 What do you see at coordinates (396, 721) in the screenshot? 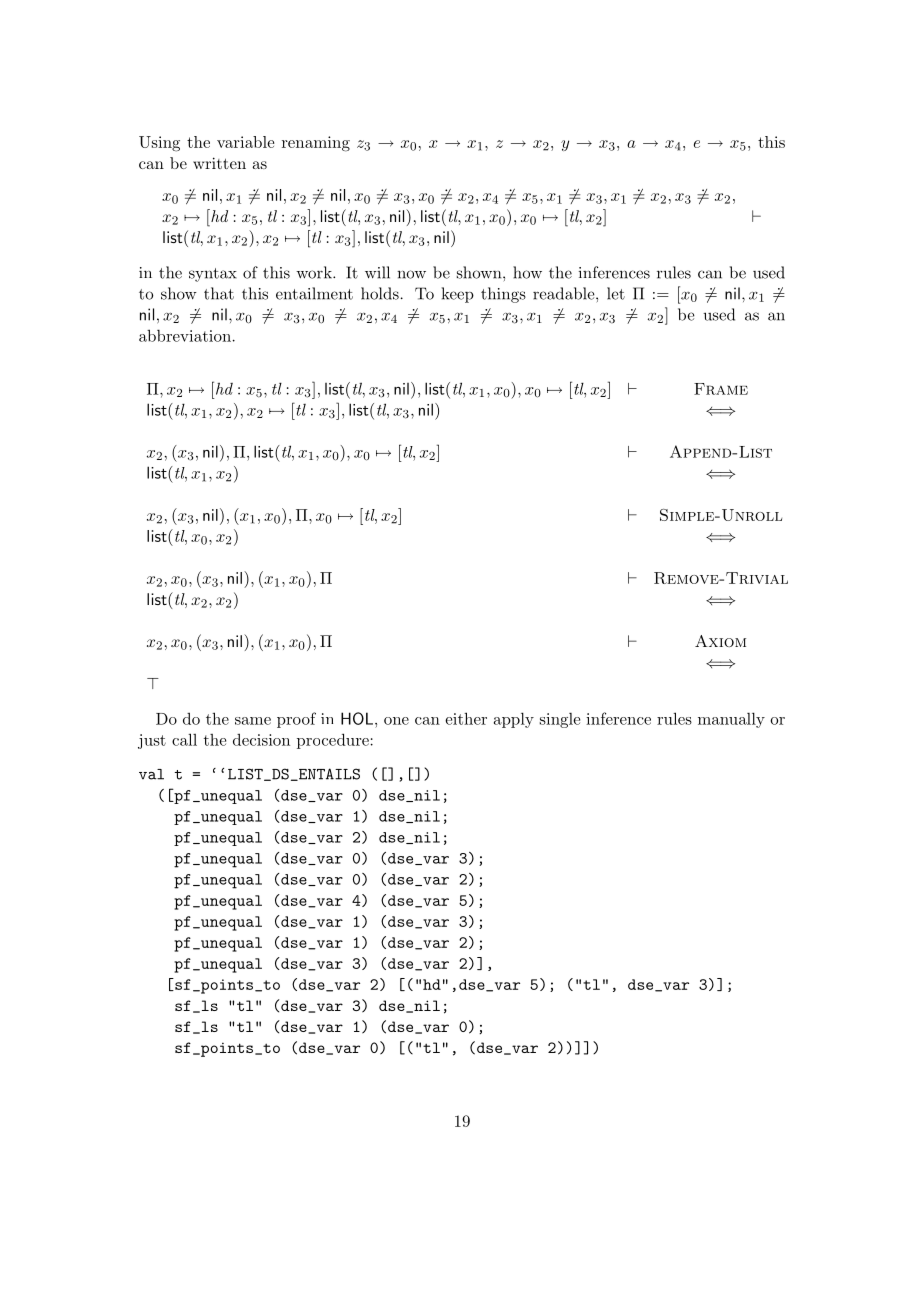
I see `one` at bounding box center [396, 721].
